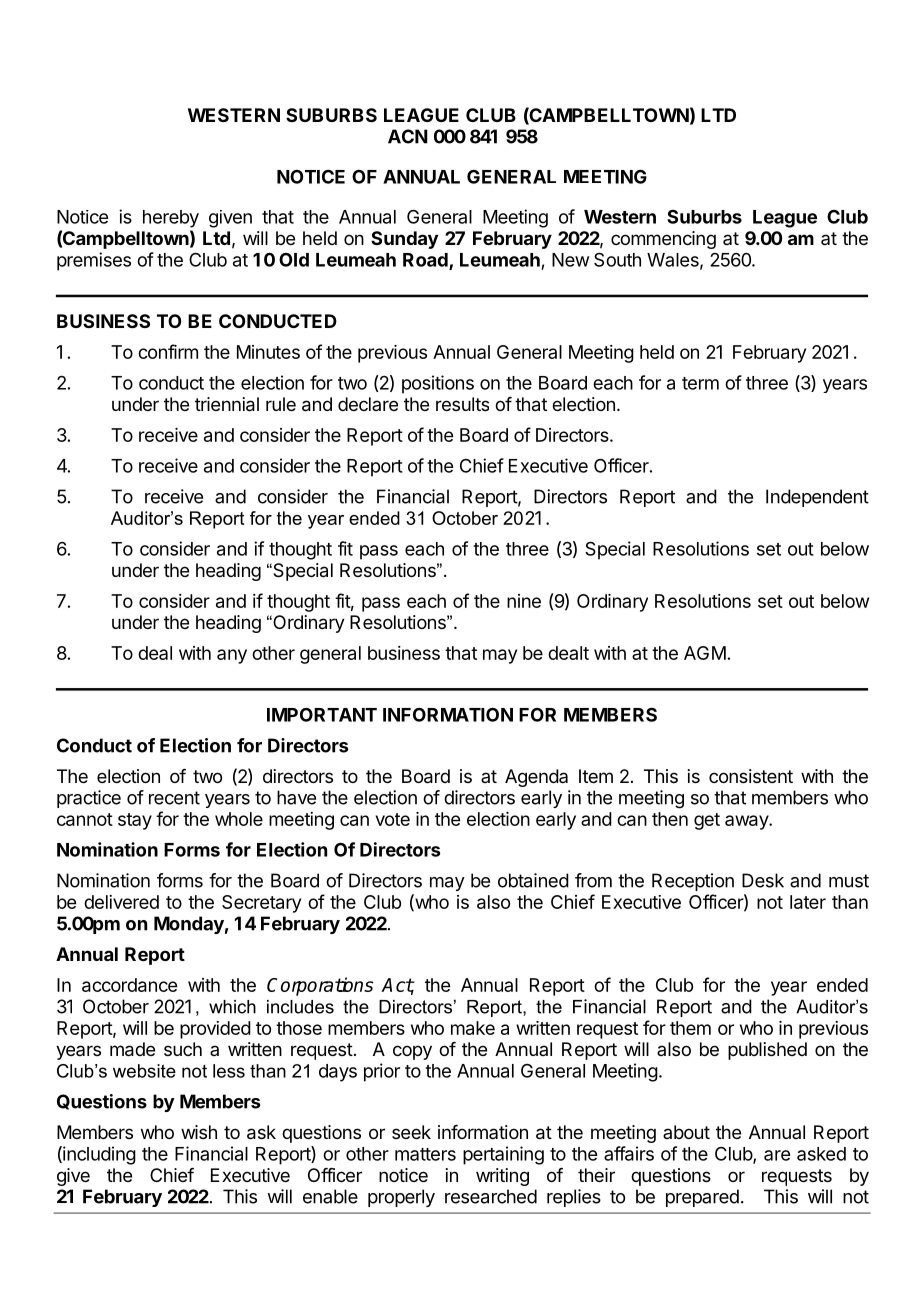 The width and height of the page is (924, 1308). I want to click on writing, so click(502, 1177).
